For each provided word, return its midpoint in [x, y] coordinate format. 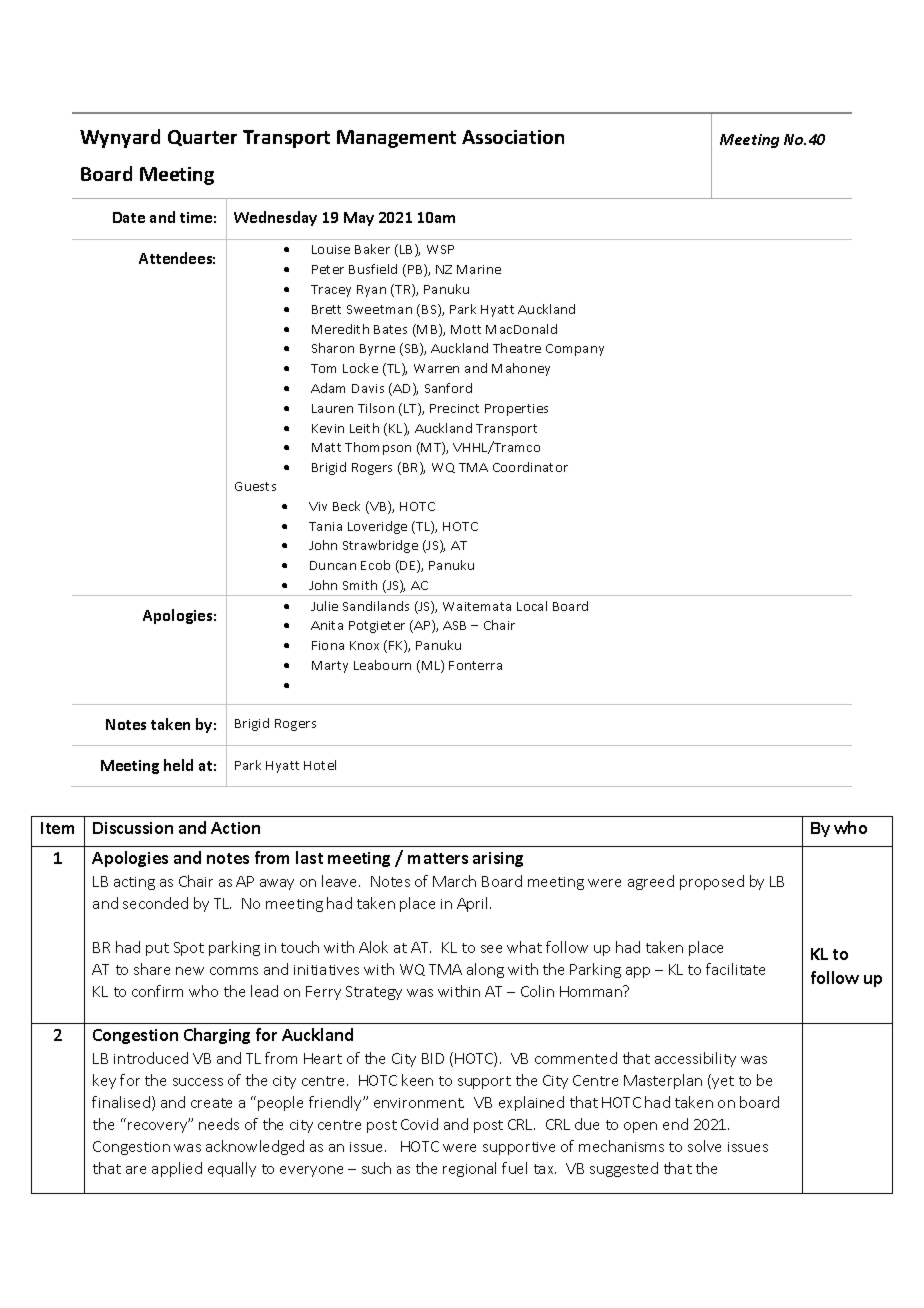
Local [532, 606]
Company [575, 350]
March [454, 881]
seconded [155, 903]
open [640, 1127]
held [178, 765]
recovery [159, 1126]
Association [513, 137]
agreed [651, 882]
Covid [419, 1124]
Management [396, 139]
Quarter [202, 138]
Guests [255, 486]
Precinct [454, 408]
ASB [454, 625]
